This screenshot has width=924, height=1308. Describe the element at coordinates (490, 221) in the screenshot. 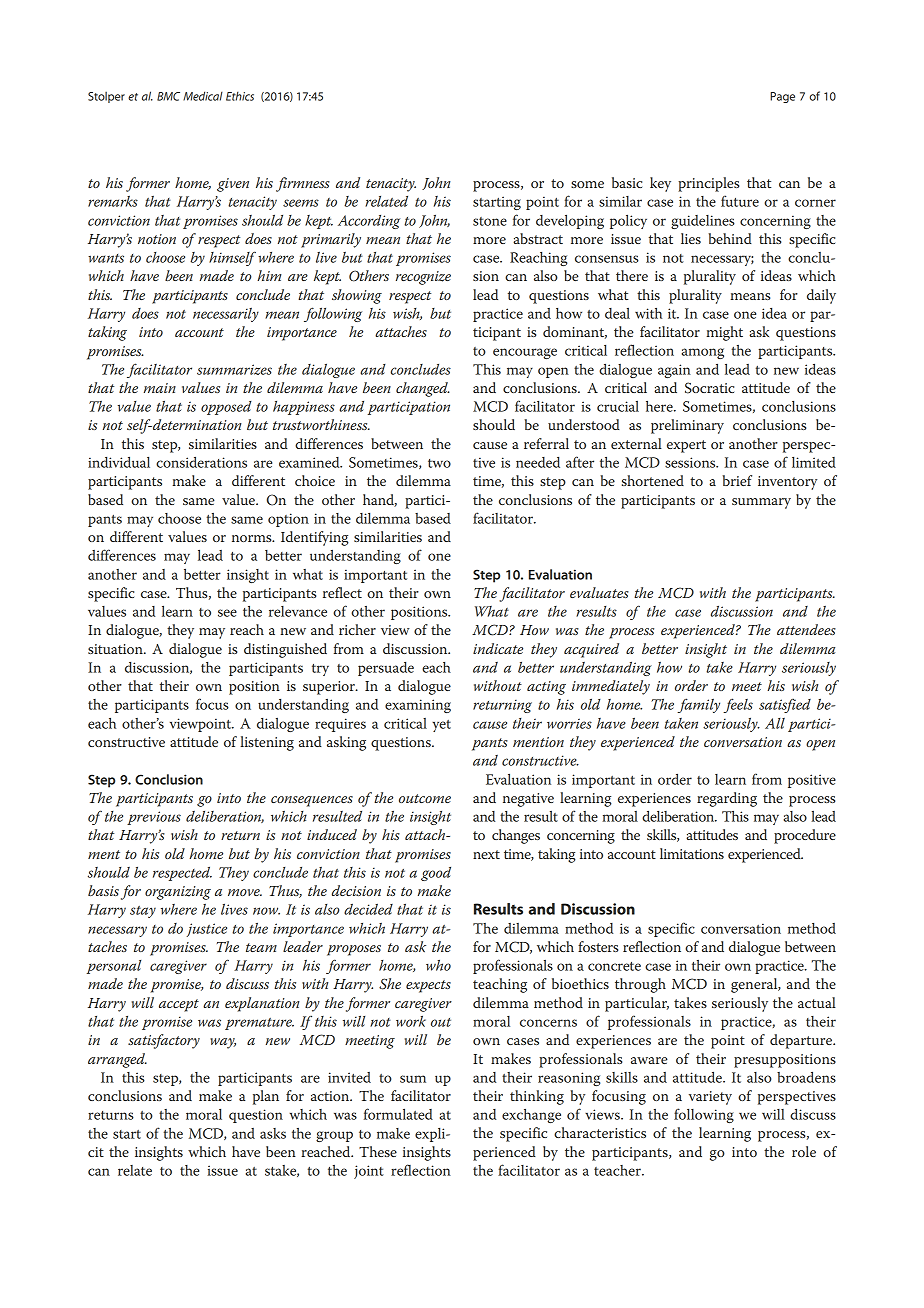

I see `stone` at that location.
